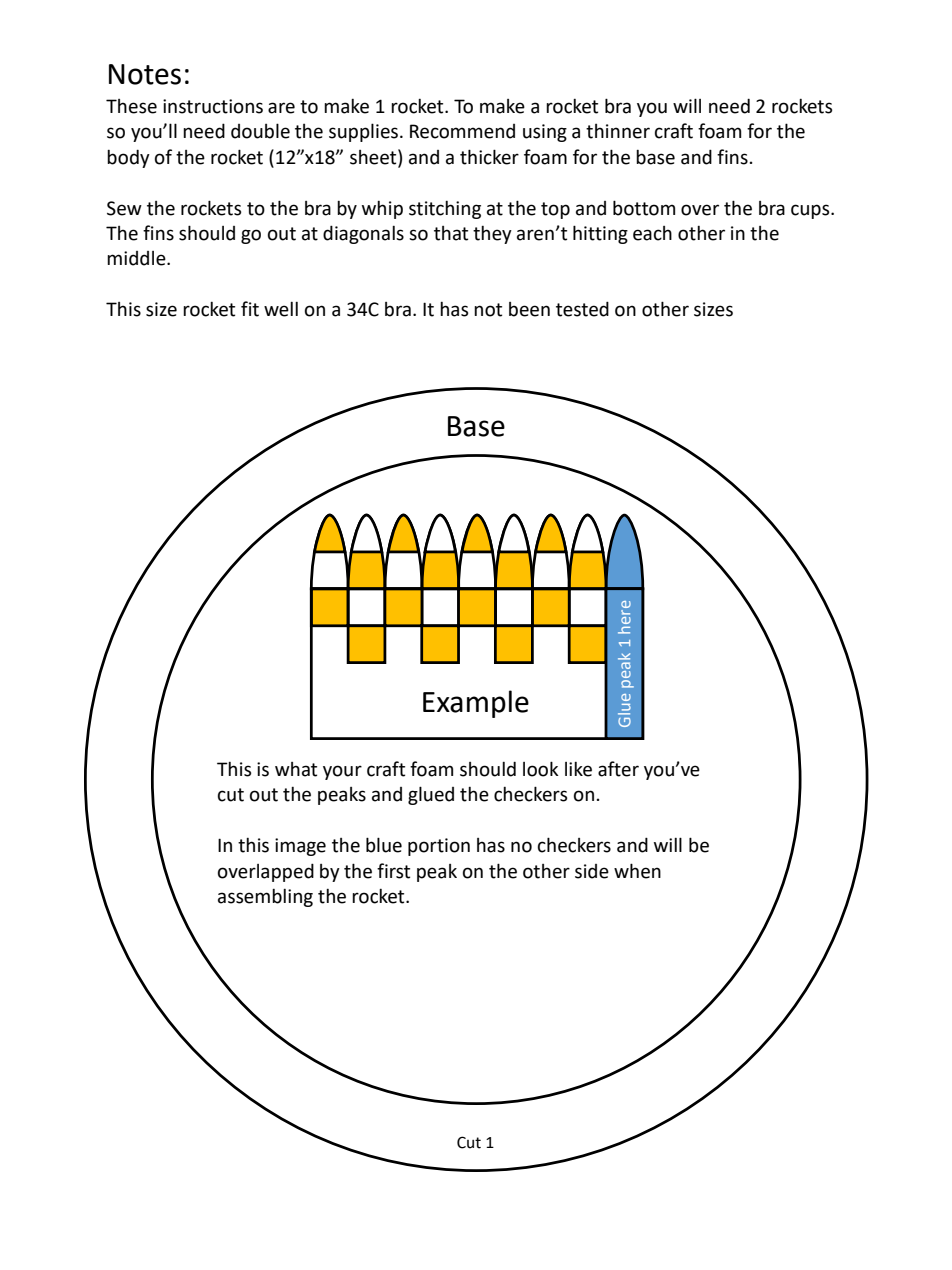 This screenshot has height=1270, width=952. Describe the element at coordinates (296, 769) in the screenshot. I see `what` at that location.
